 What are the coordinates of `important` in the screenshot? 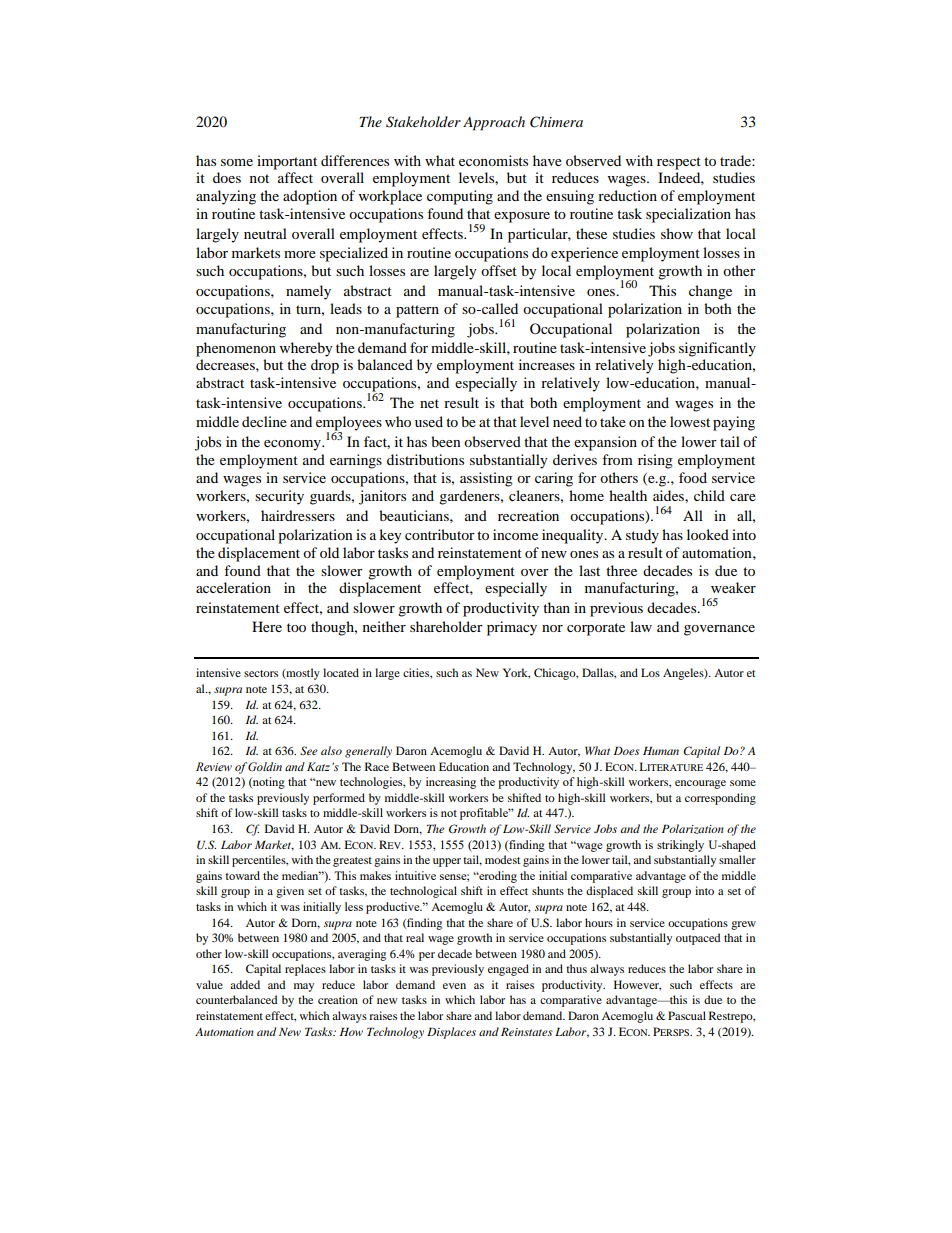 It's located at (287, 162).
